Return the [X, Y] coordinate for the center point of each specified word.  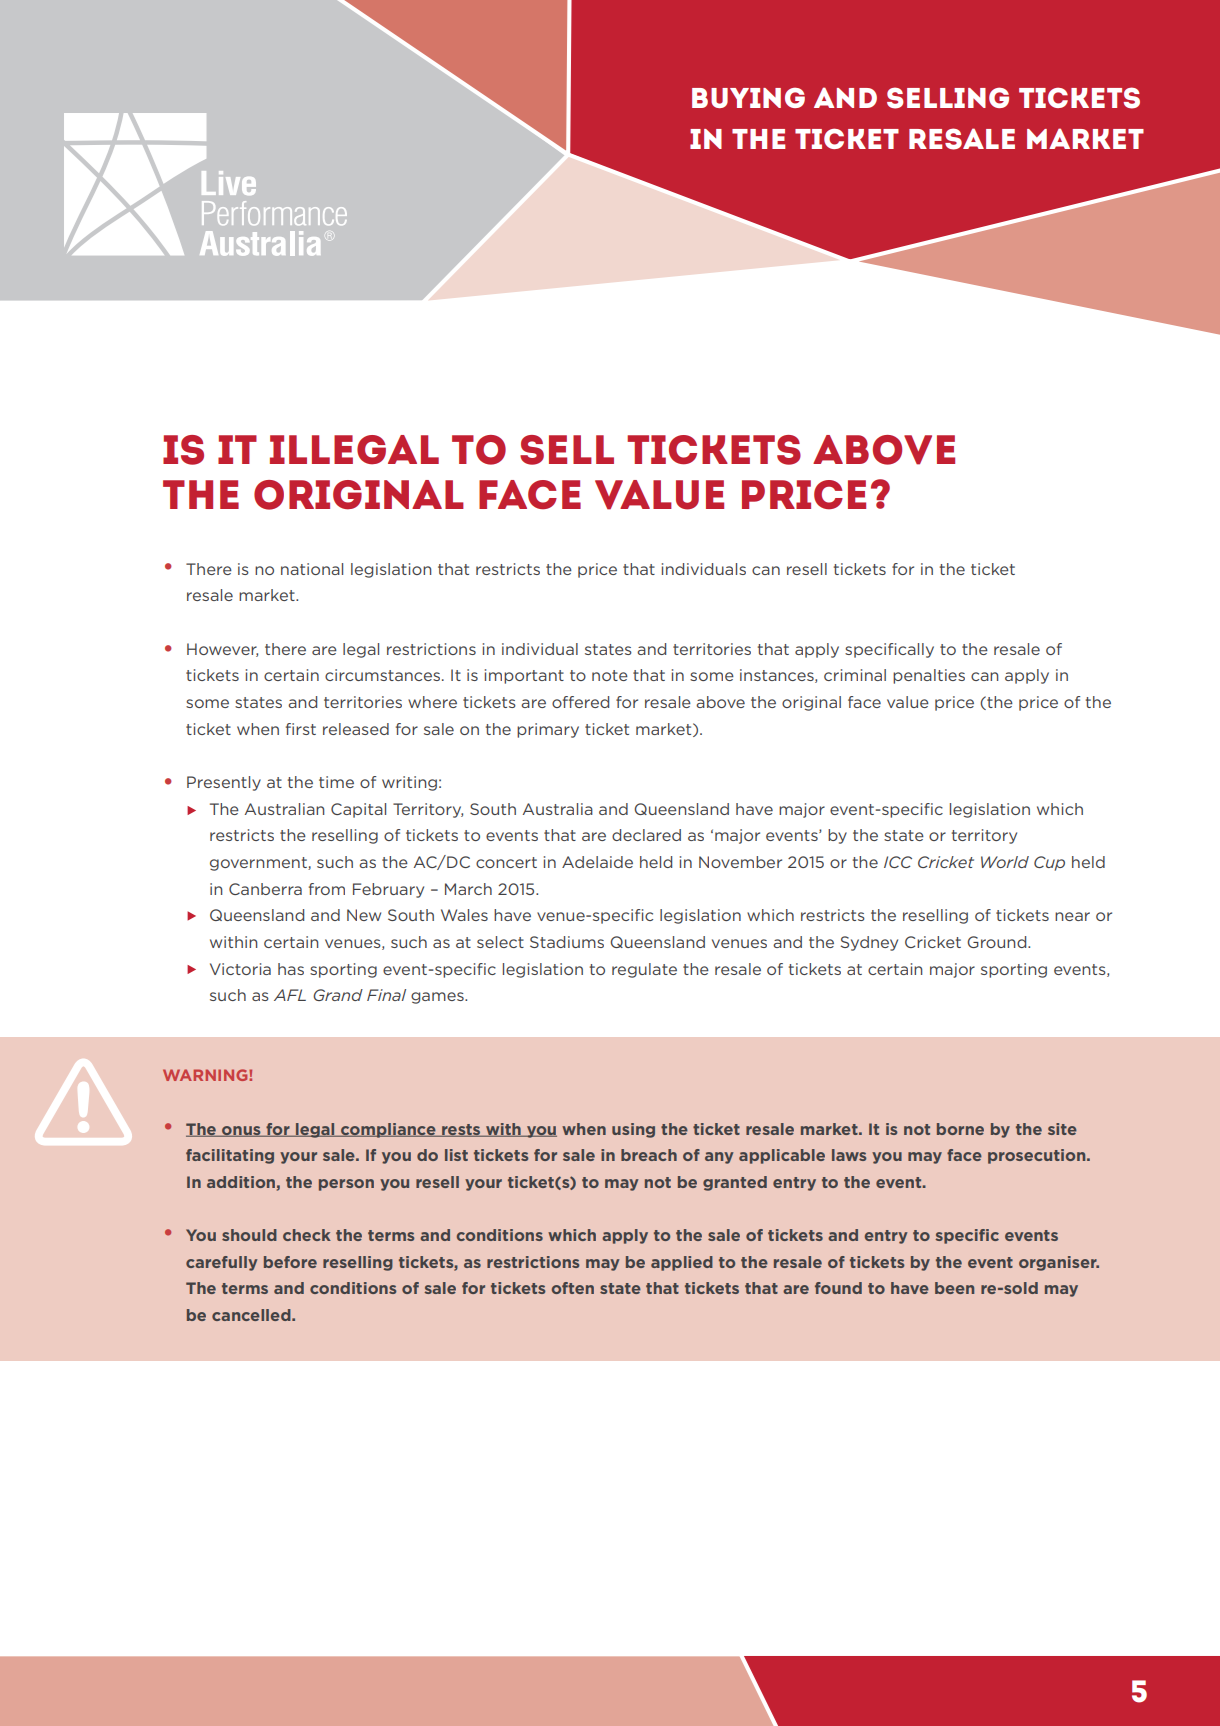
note [610, 675]
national [312, 569]
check [307, 1235]
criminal [855, 675]
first [301, 729]
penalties [929, 676]
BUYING [748, 97]
